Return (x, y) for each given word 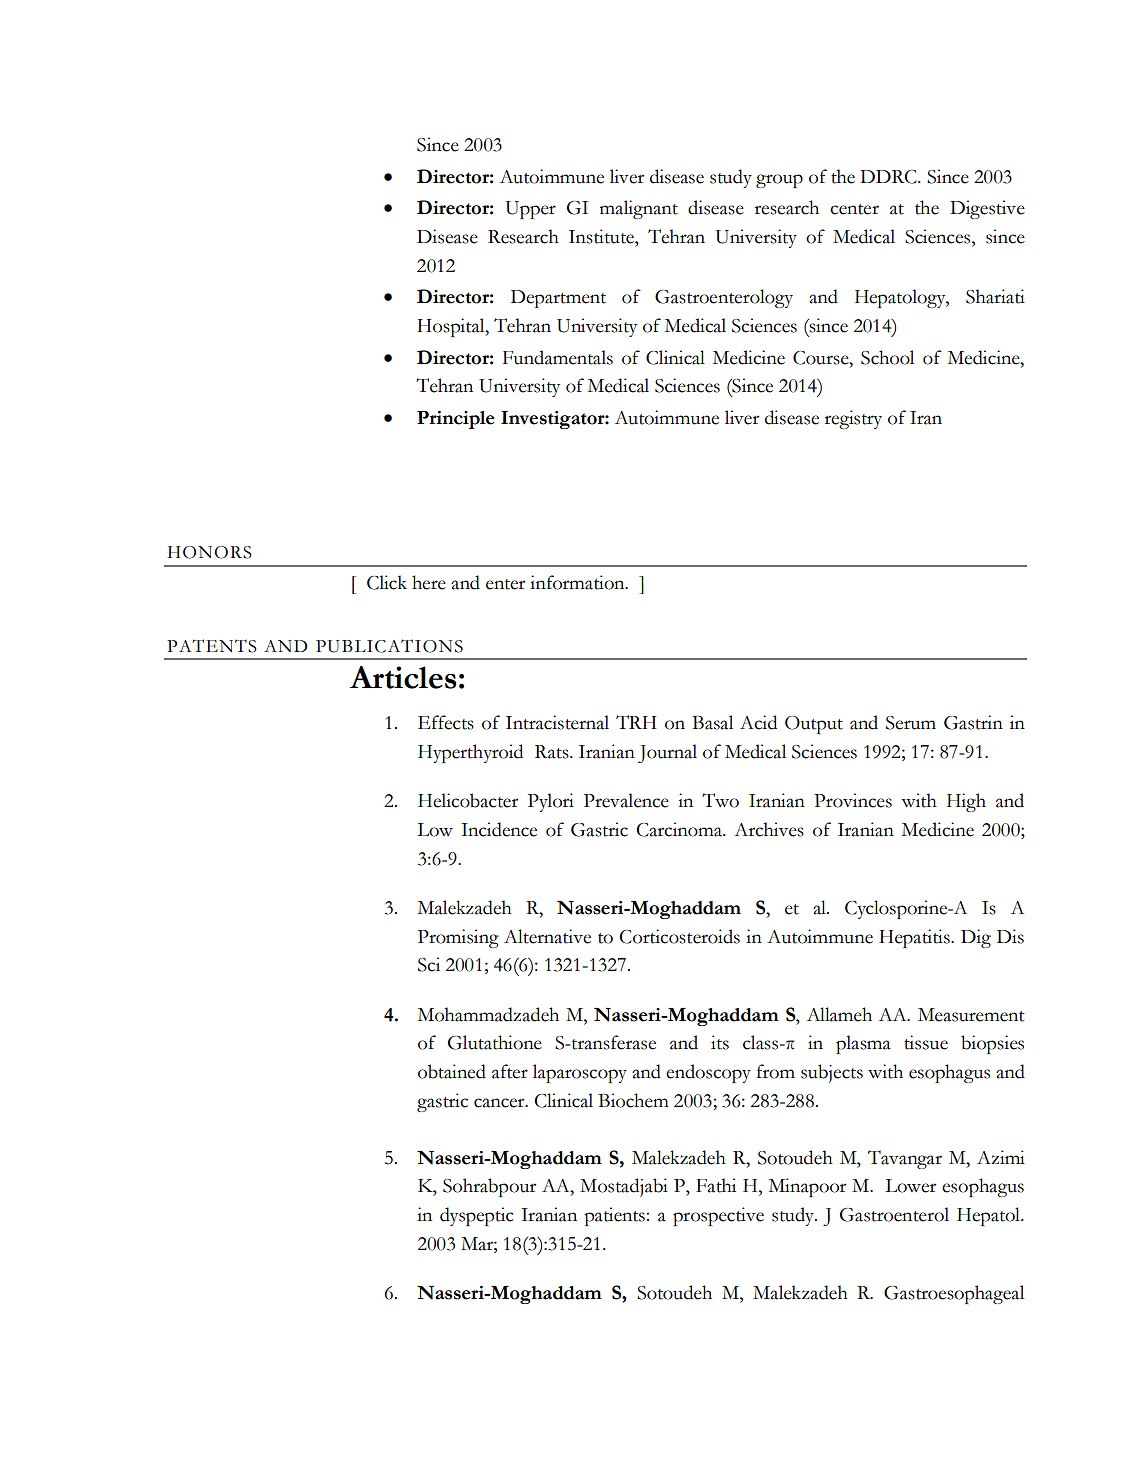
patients (615, 1216)
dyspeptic (477, 1216)
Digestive (987, 209)
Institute (602, 236)
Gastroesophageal (954, 1294)
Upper (531, 210)
